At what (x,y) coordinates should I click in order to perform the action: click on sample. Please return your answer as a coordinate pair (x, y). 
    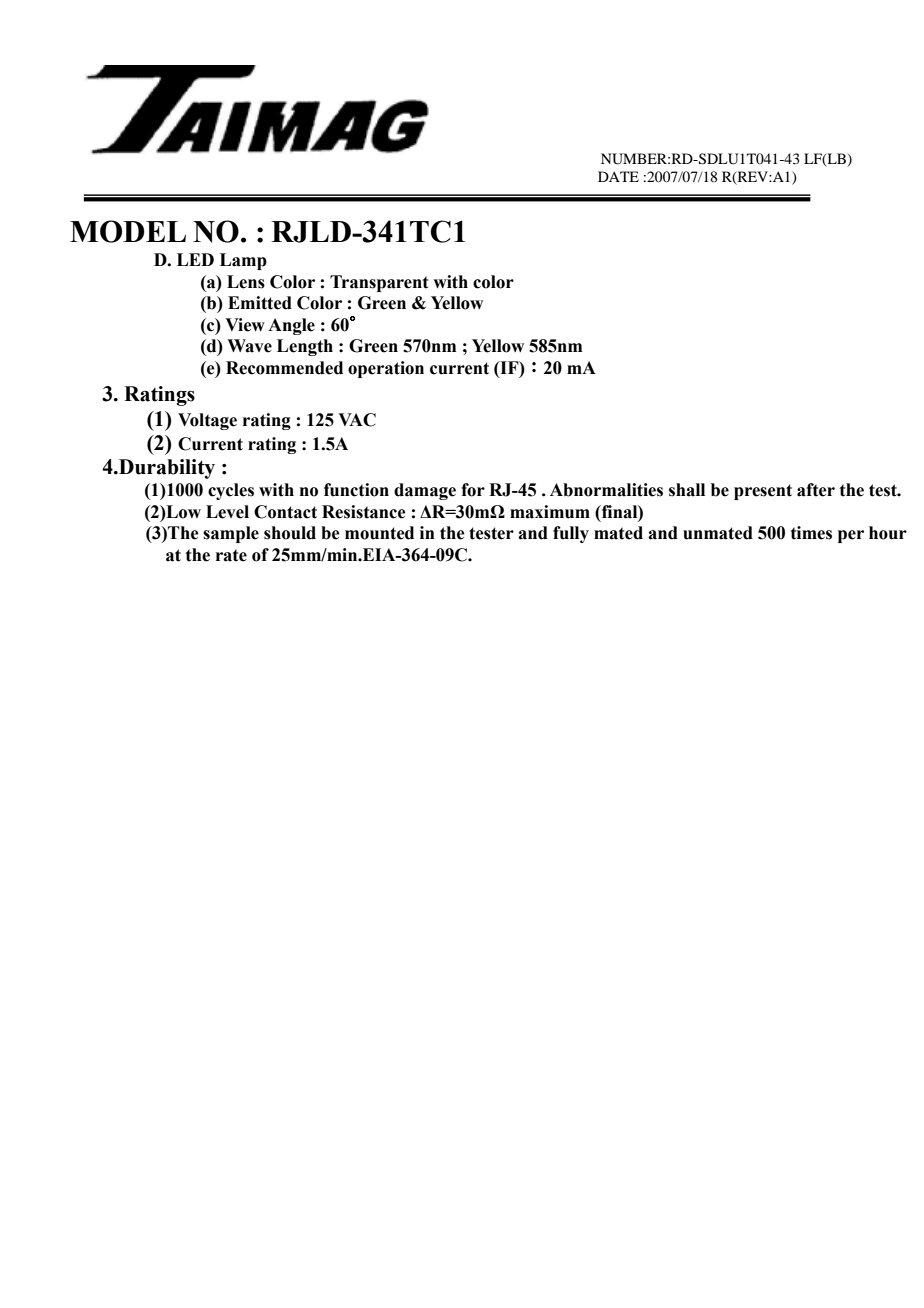
    Looking at the image, I should click on (231, 534).
